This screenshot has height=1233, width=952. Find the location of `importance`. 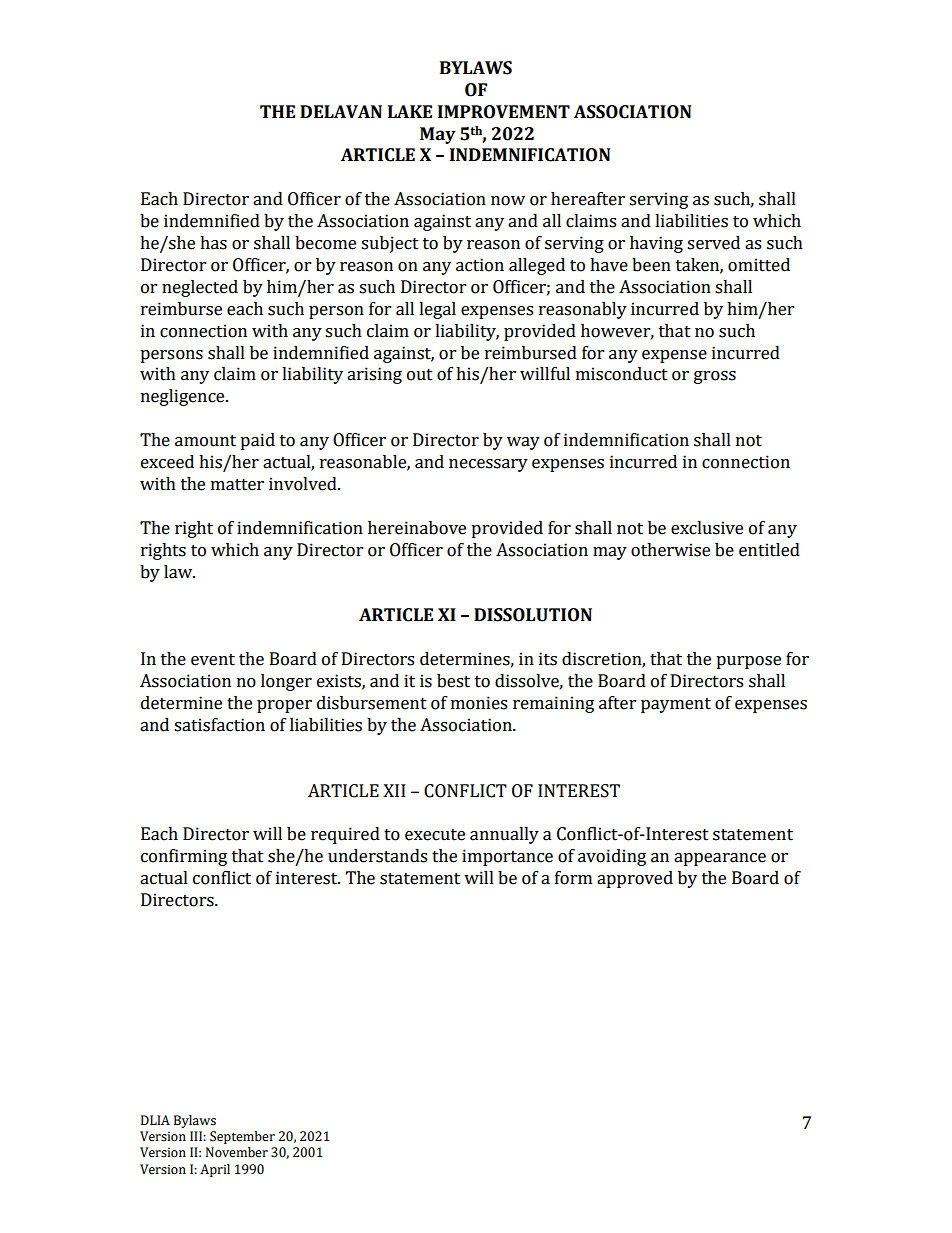

importance is located at coordinates (507, 857).
